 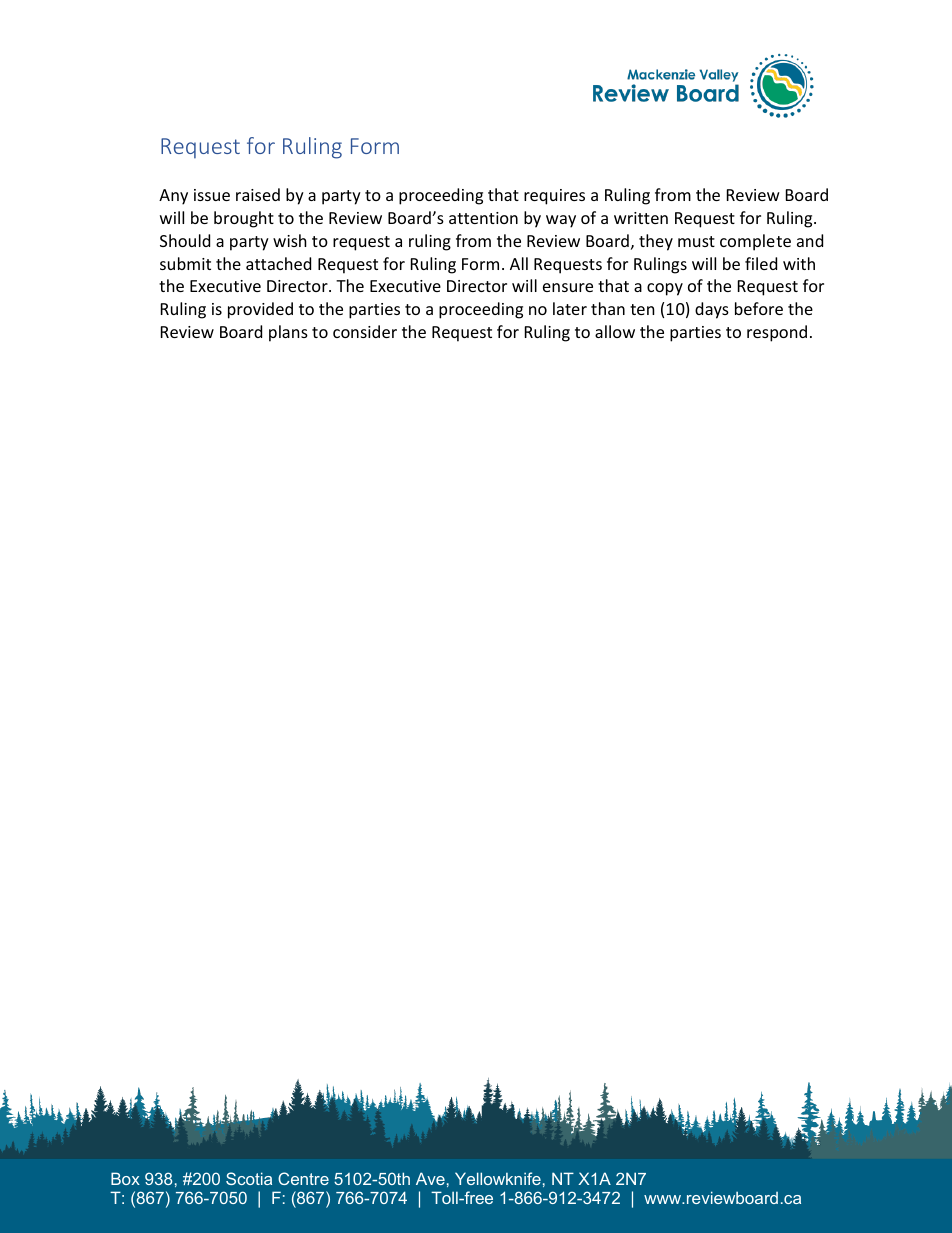 I want to click on Should, so click(x=185, y=240).
